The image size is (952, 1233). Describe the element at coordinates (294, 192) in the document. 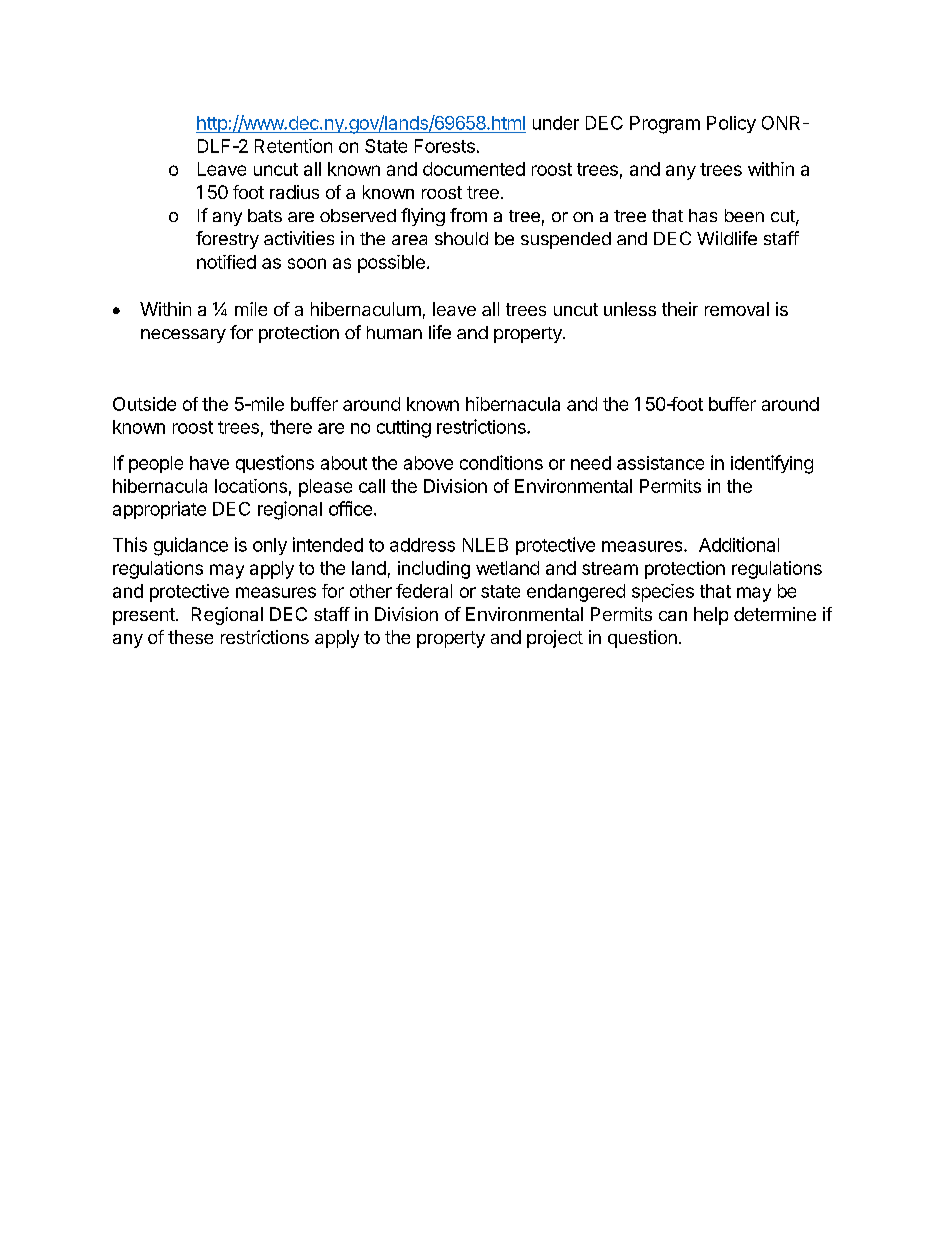

I see `radius` at that location.
